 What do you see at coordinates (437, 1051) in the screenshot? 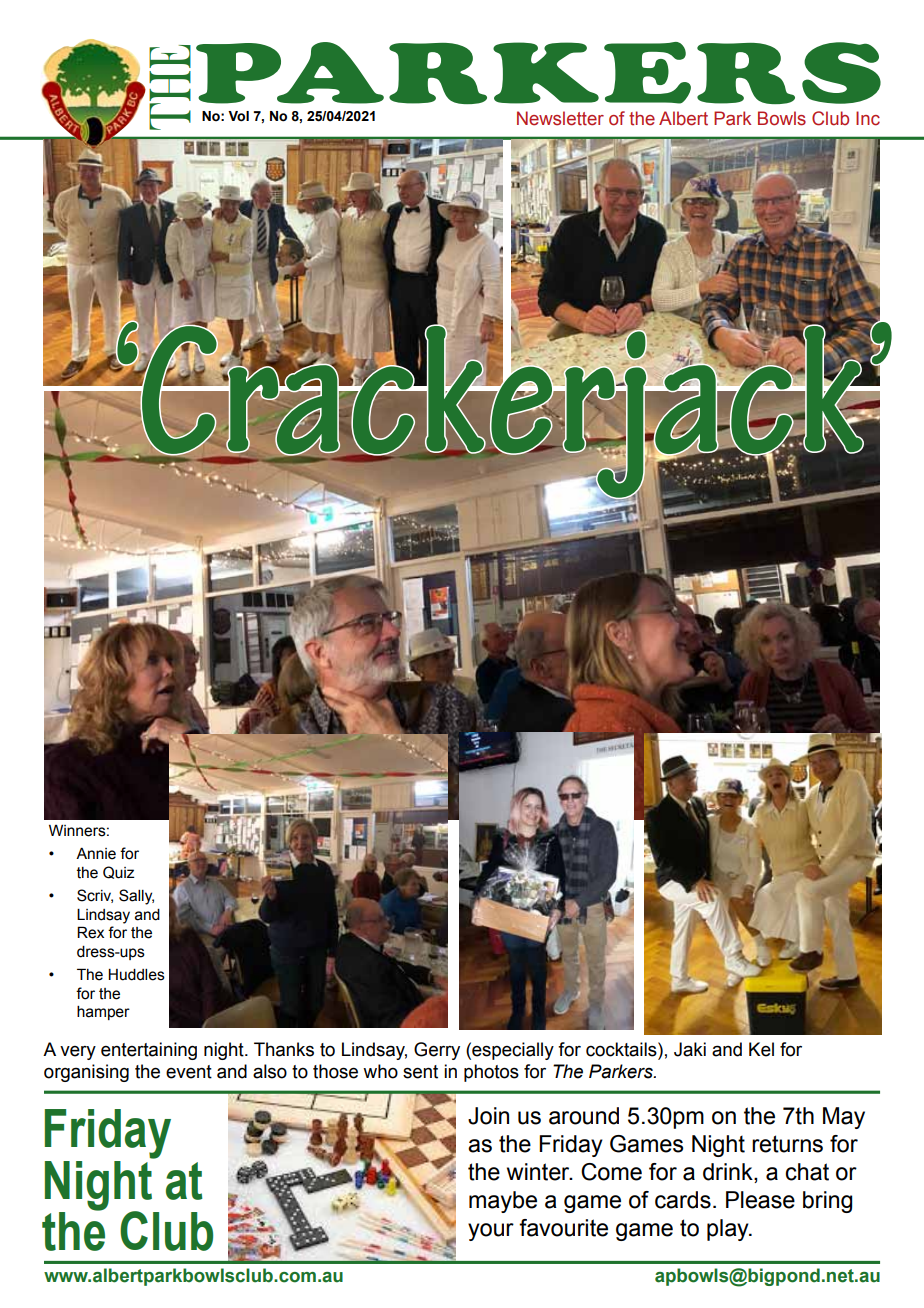
I see `Gerry` at bounding box center [437, 1051].
